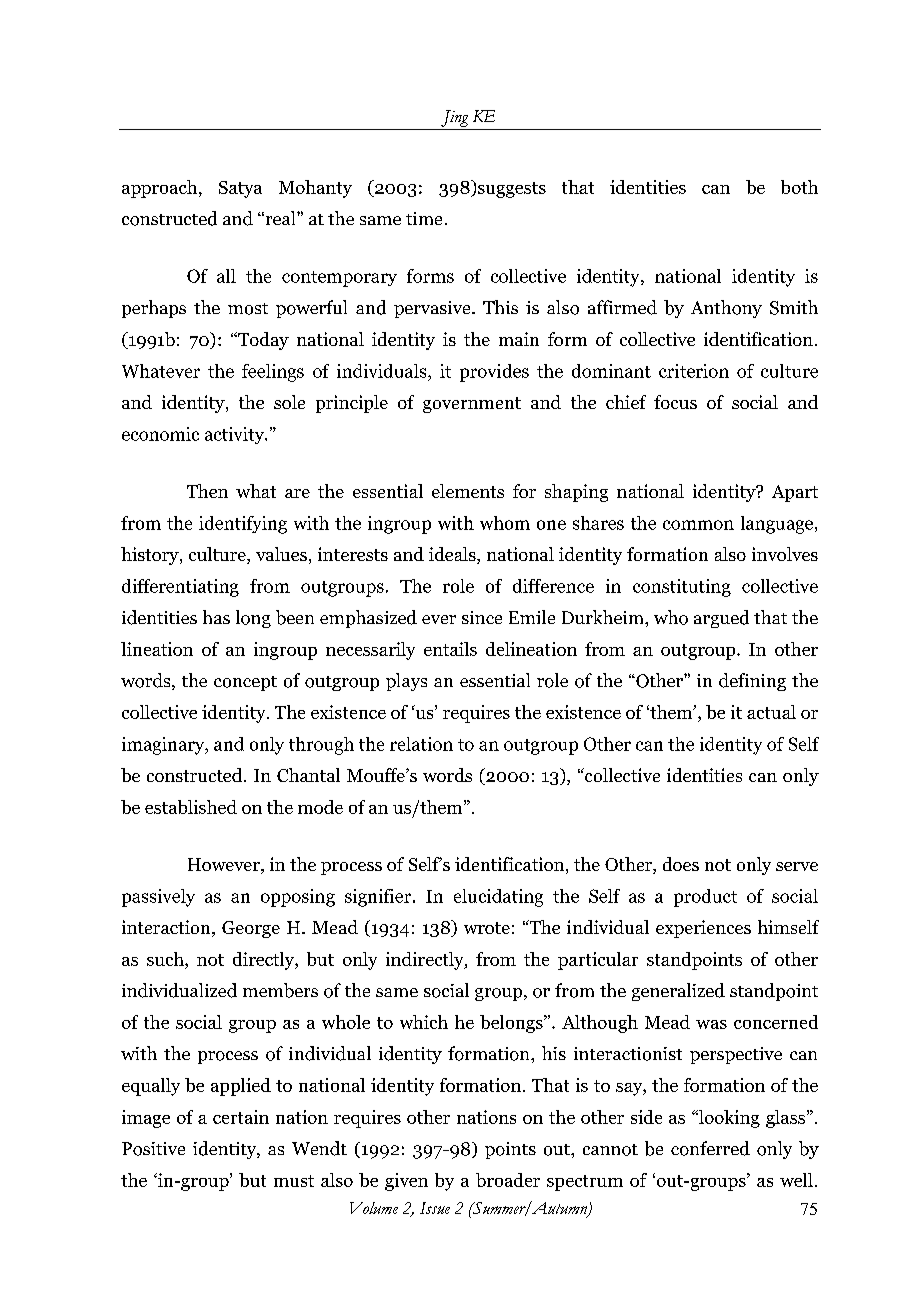 This screenshot has height=1311, width=924. Describe the element at coordinates (508, 1180) in the screenshot. I see `broader` at that location.
